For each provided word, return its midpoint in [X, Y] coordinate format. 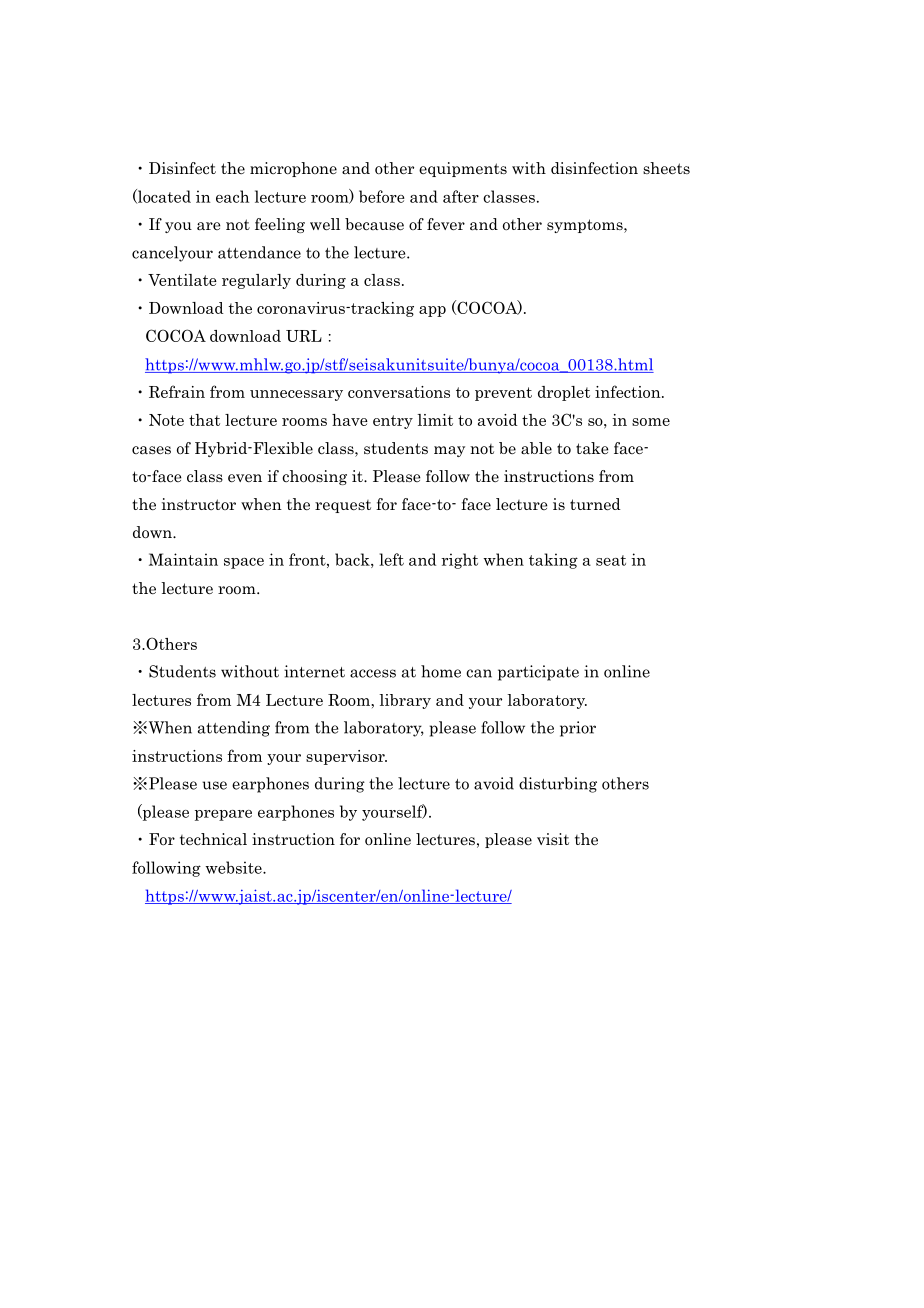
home [441, 671]
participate [538, 673]
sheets [666, 168]
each [232, 196]
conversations [399, 392]
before [382, 196]
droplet [564, 393]
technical [213, 839]
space [244, 563]
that [204, 420]
